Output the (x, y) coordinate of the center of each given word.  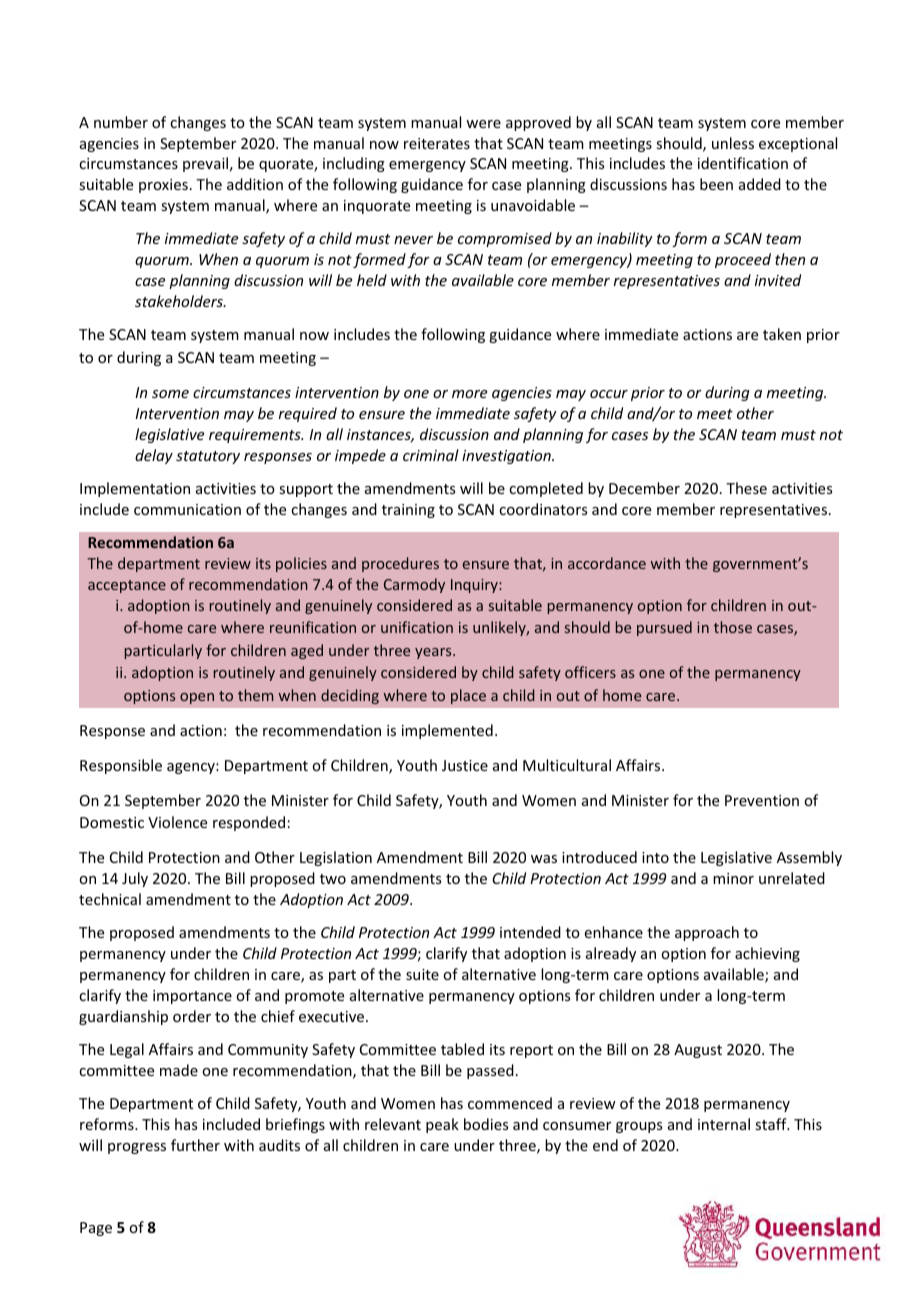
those (733, 627)
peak (442, 1125)
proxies (163, 186)
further (195, 1145)
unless (733, 143)
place (468, 696)
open (197, 698)
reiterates (437, 143)
